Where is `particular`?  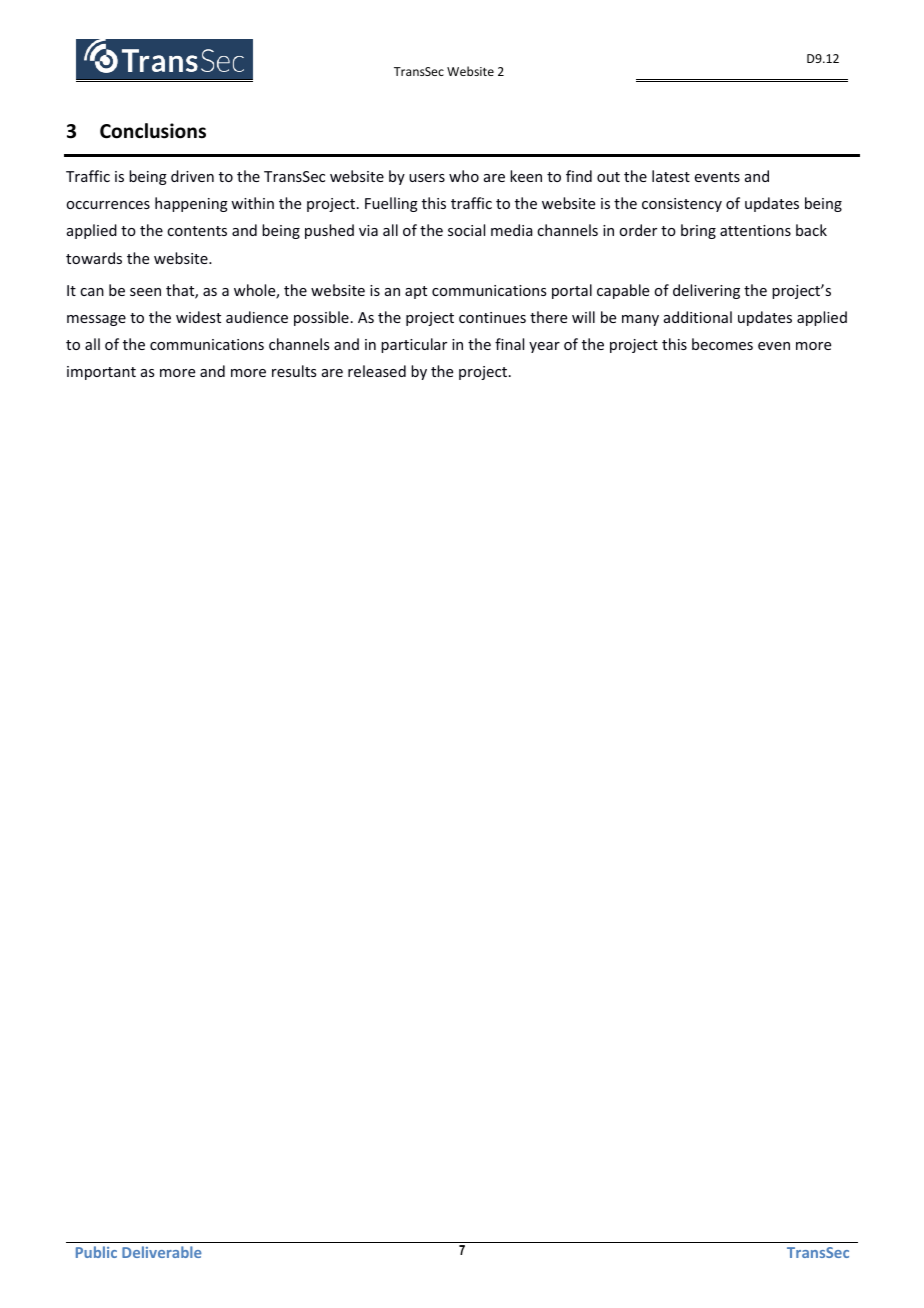
particular is located at coordinates (414, 345).
